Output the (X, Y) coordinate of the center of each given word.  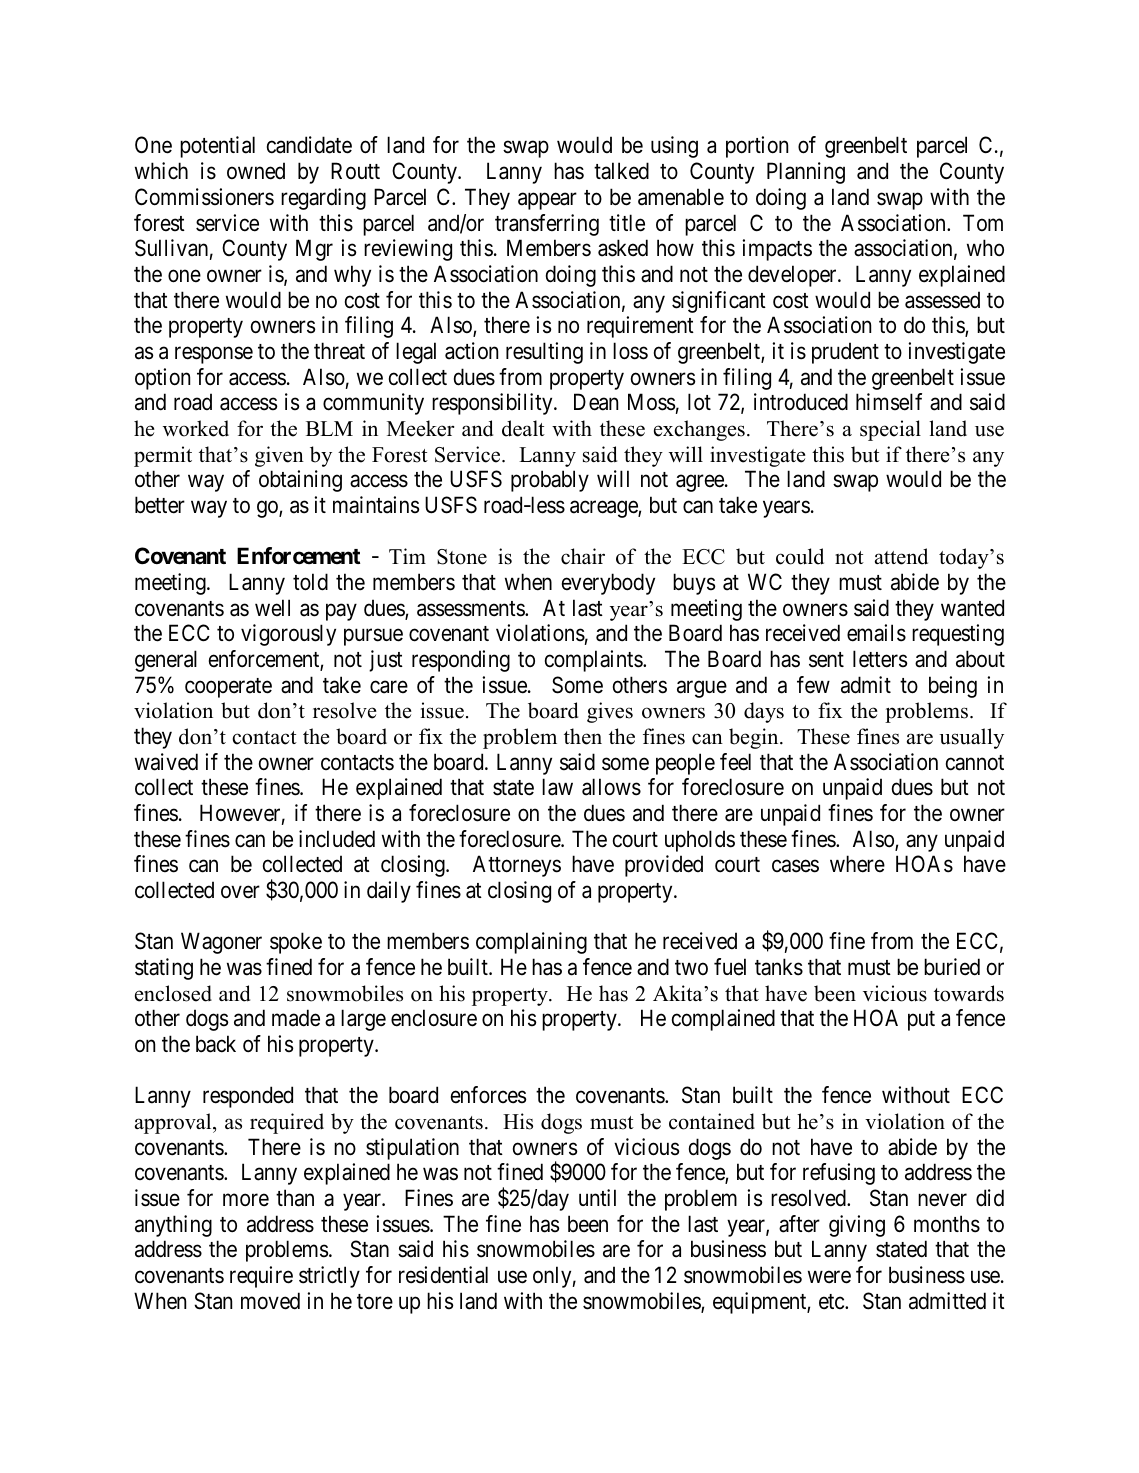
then (583, 736)
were (829, 1277)
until (597, 1197)
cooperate (228, 688)
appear (547, 201)
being (953, 687)
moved (270, 1301)
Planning (806, 173)
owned (256, 171)
